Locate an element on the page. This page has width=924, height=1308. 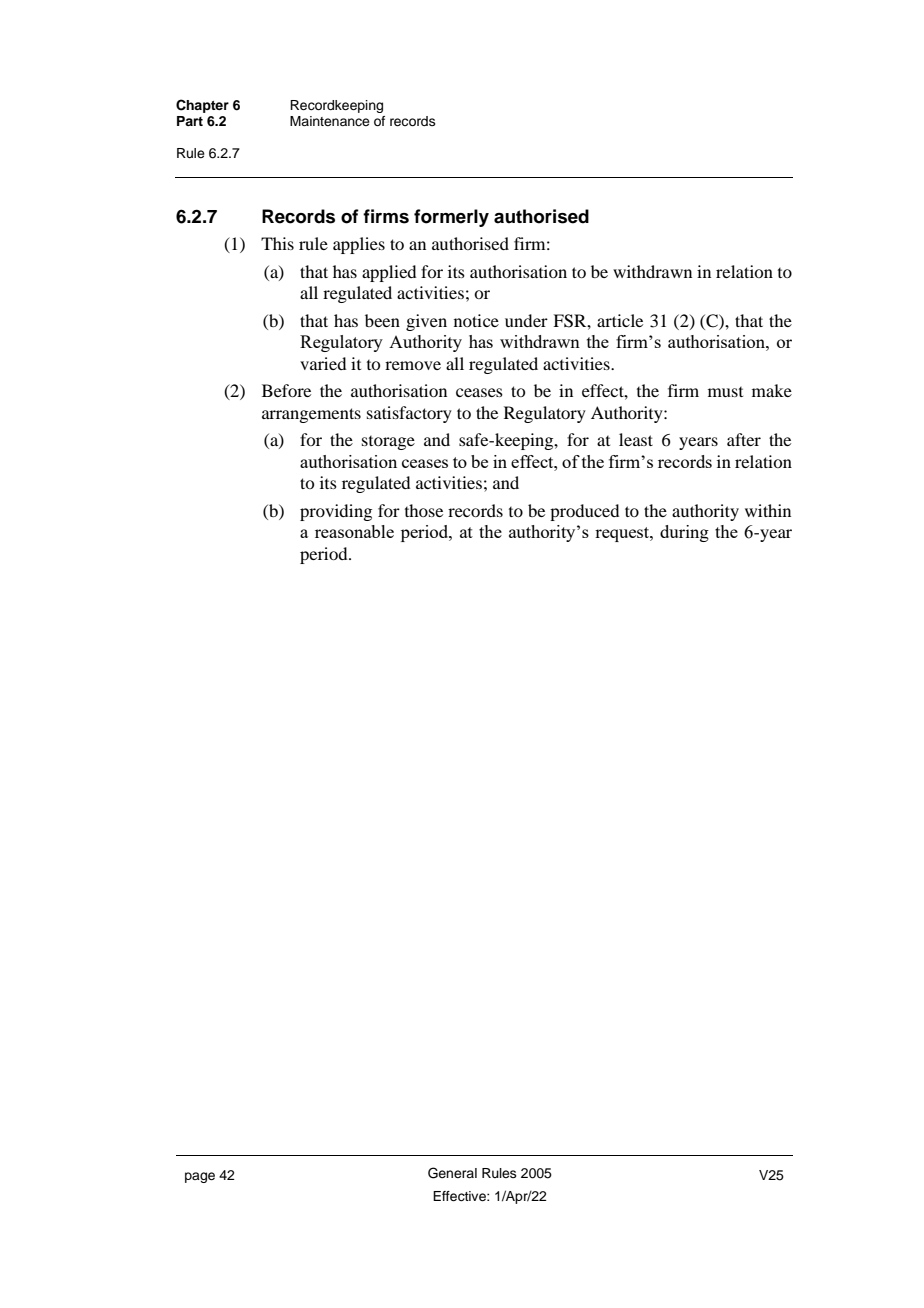
Chapter is located at coordinates (202, 106).
